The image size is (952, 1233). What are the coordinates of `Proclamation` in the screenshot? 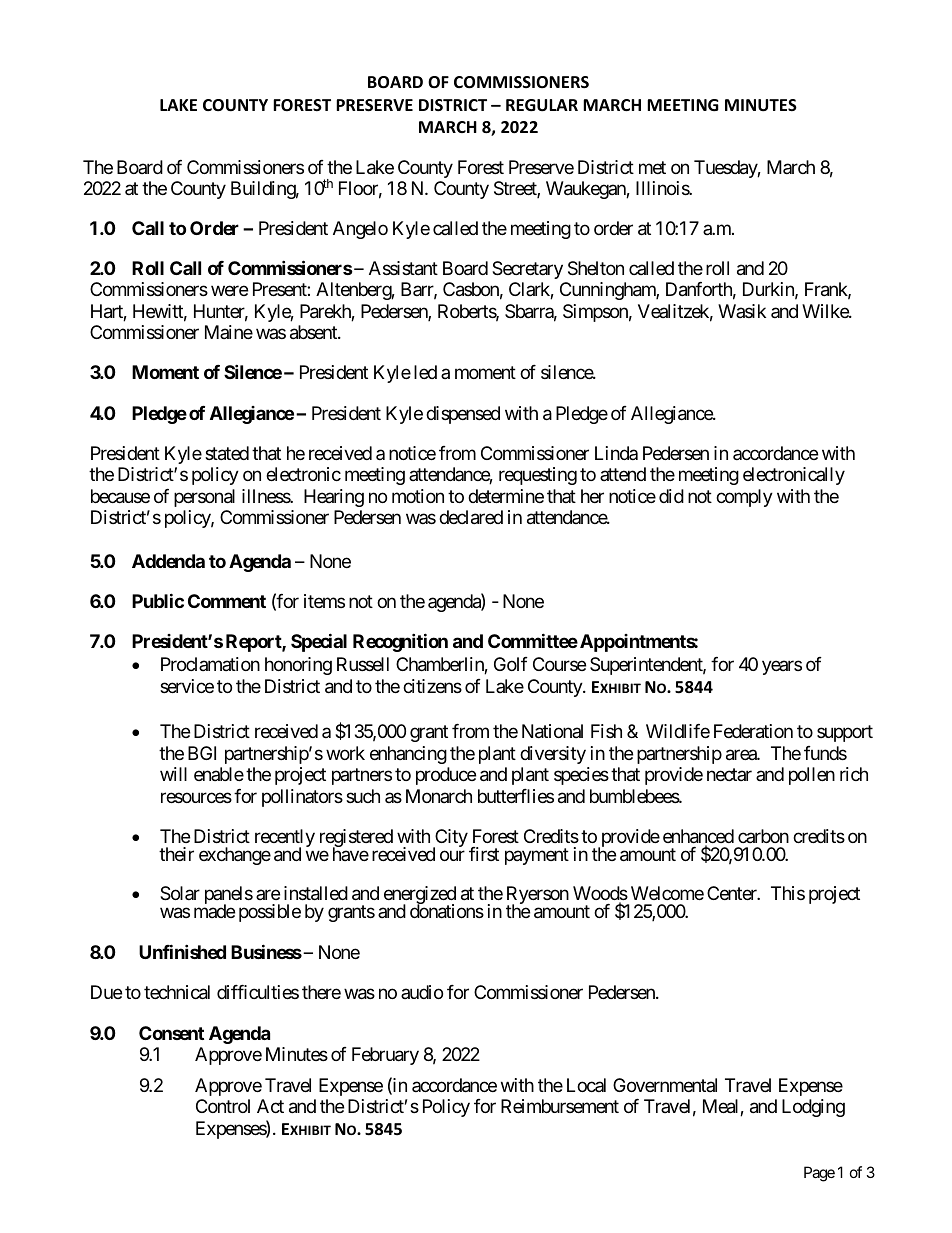 It's located at (210, 664).
